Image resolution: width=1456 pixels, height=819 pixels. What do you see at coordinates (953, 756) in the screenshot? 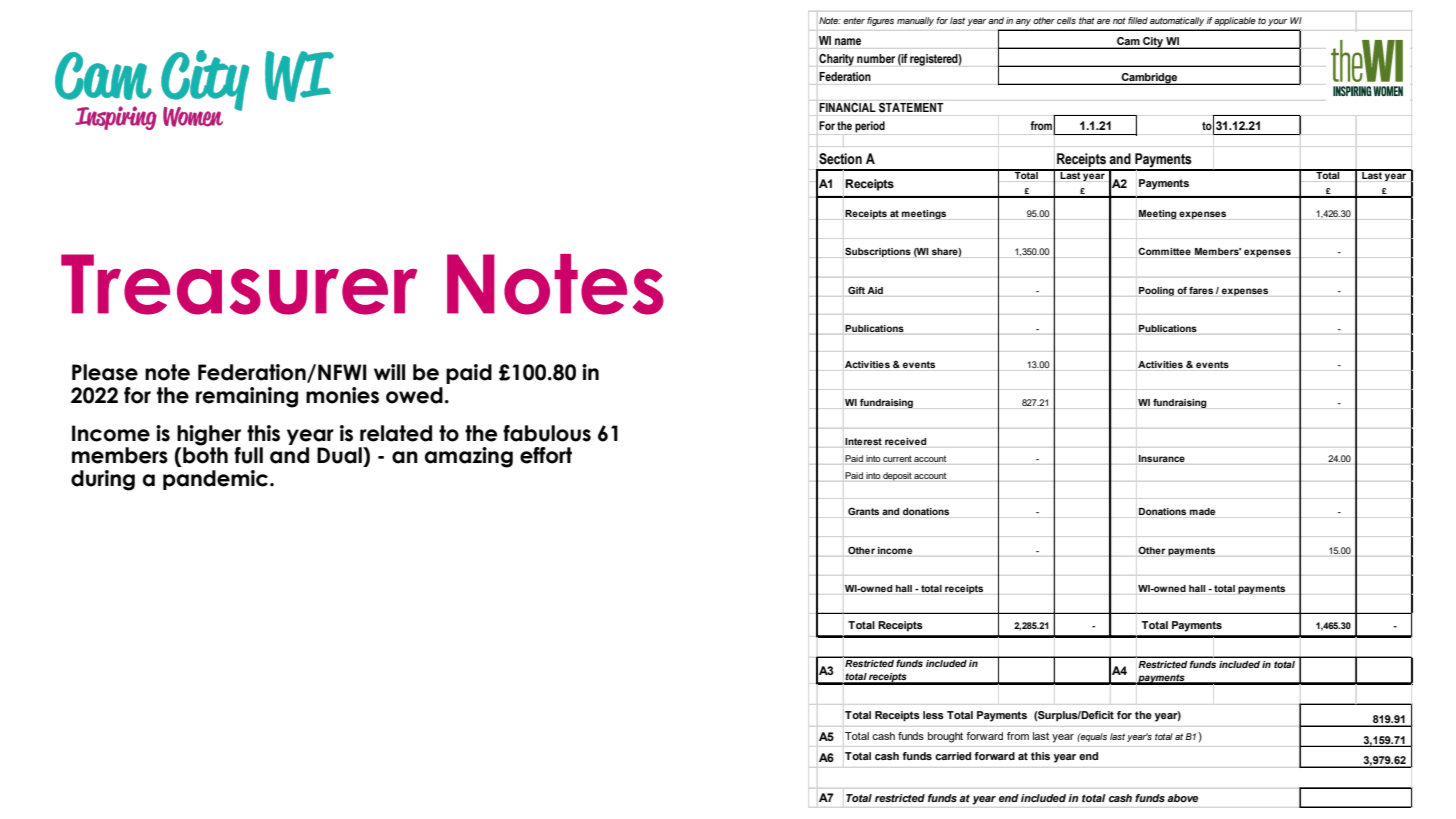
I see `carried` at bounding box center [953, 756].
